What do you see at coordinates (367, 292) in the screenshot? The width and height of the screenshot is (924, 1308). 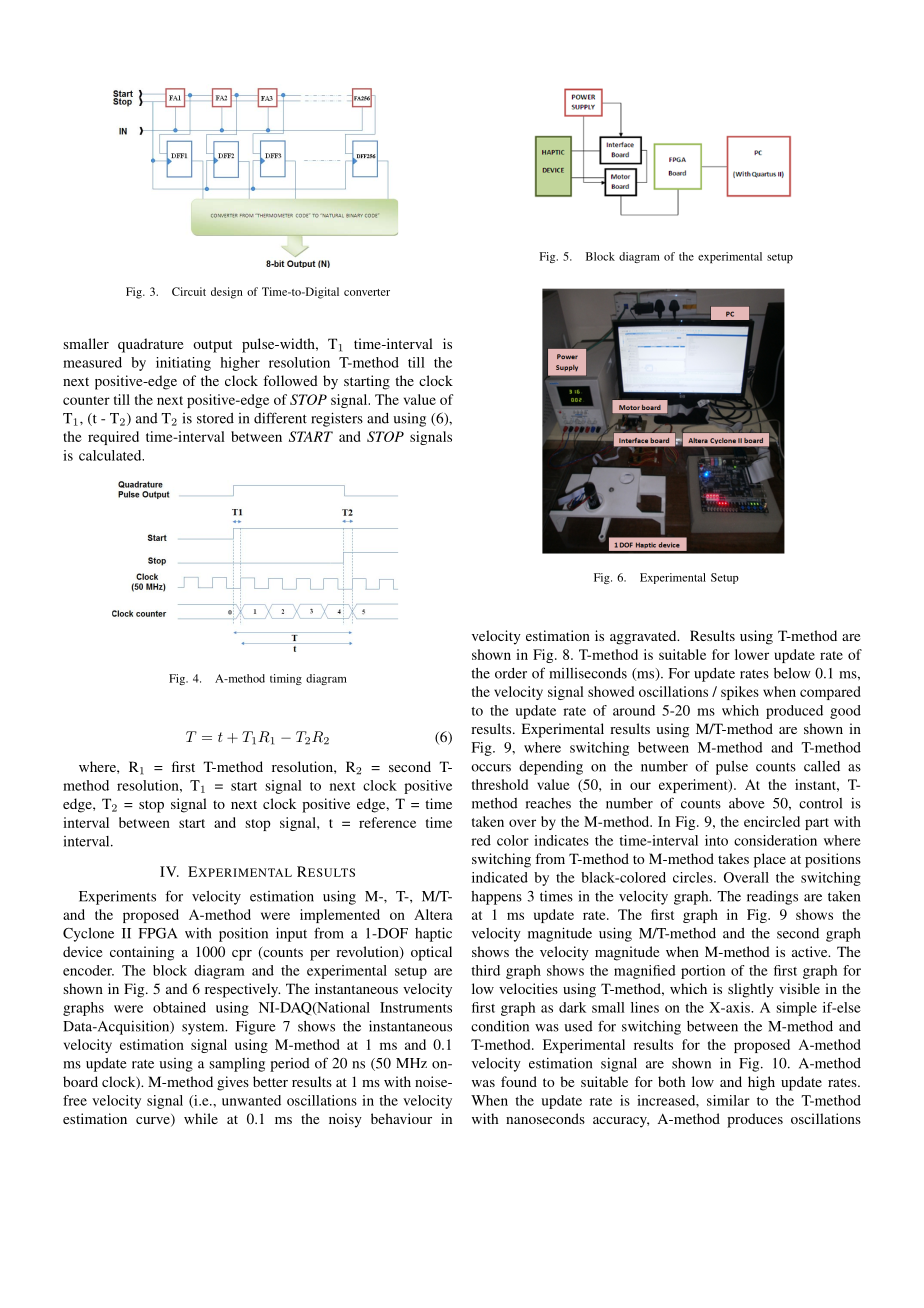 I see `converter` at bounding box center [367, 292].
